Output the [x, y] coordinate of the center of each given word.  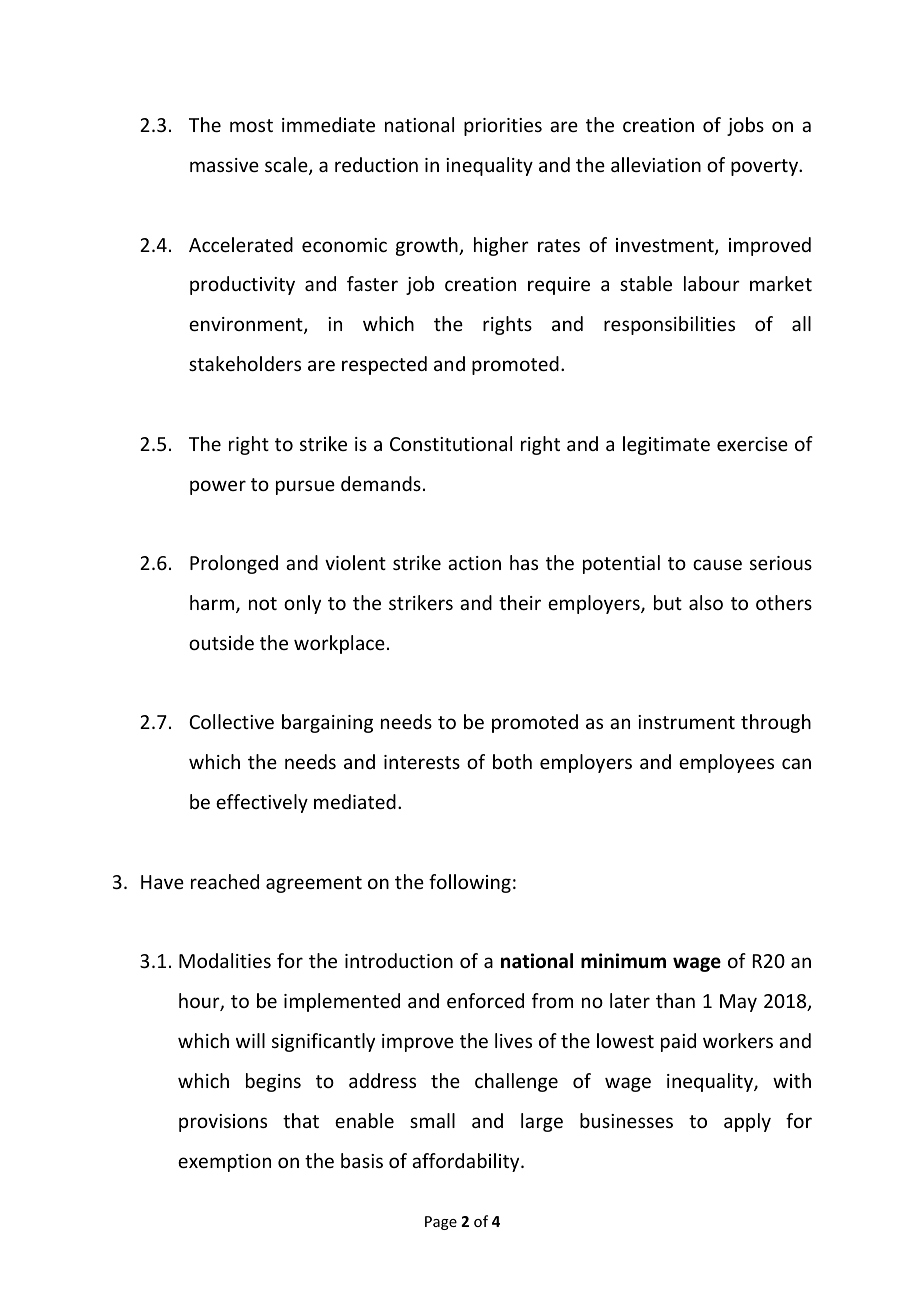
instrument [686, 722]
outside [221, 642]
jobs [745, 126]
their [520, 602]
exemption [224, 1163]
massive [224, 165]
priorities [503, 127]
